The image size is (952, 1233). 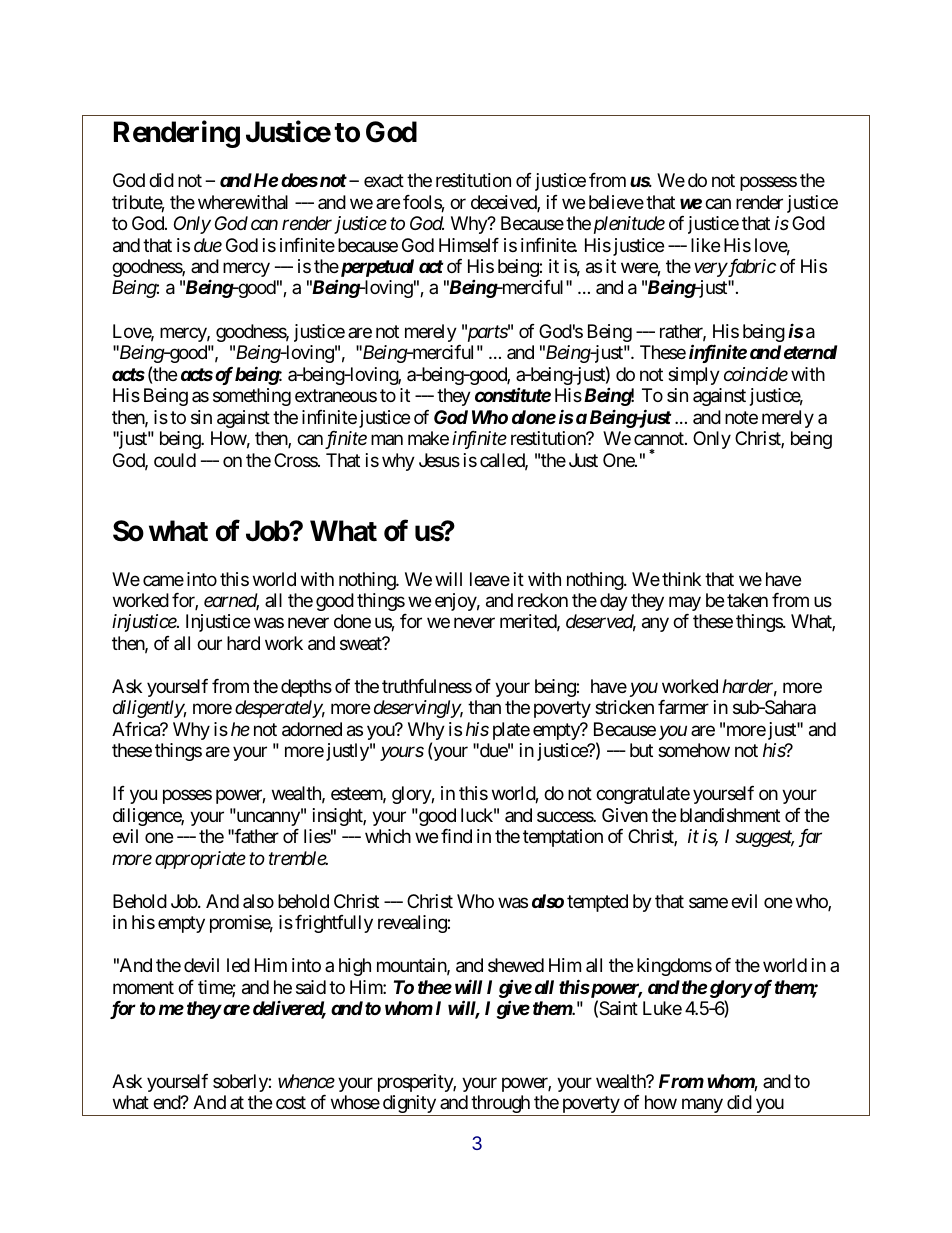 What do you see at coordinates (306, 688) in the screenshot?
I see `depths` at bounding box center [306, 688].
